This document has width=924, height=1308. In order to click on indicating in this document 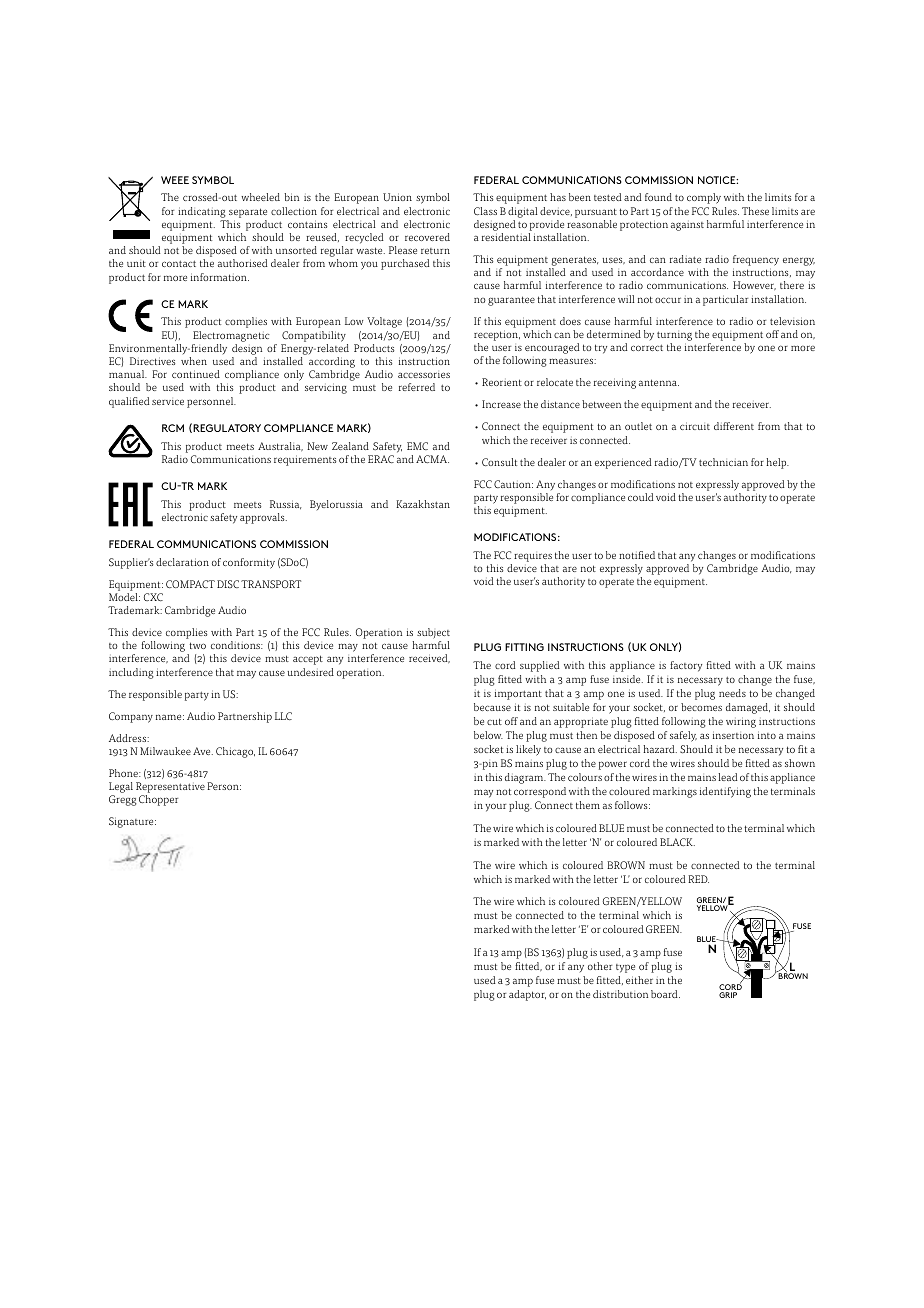, I will do `click(202, 212)`.
